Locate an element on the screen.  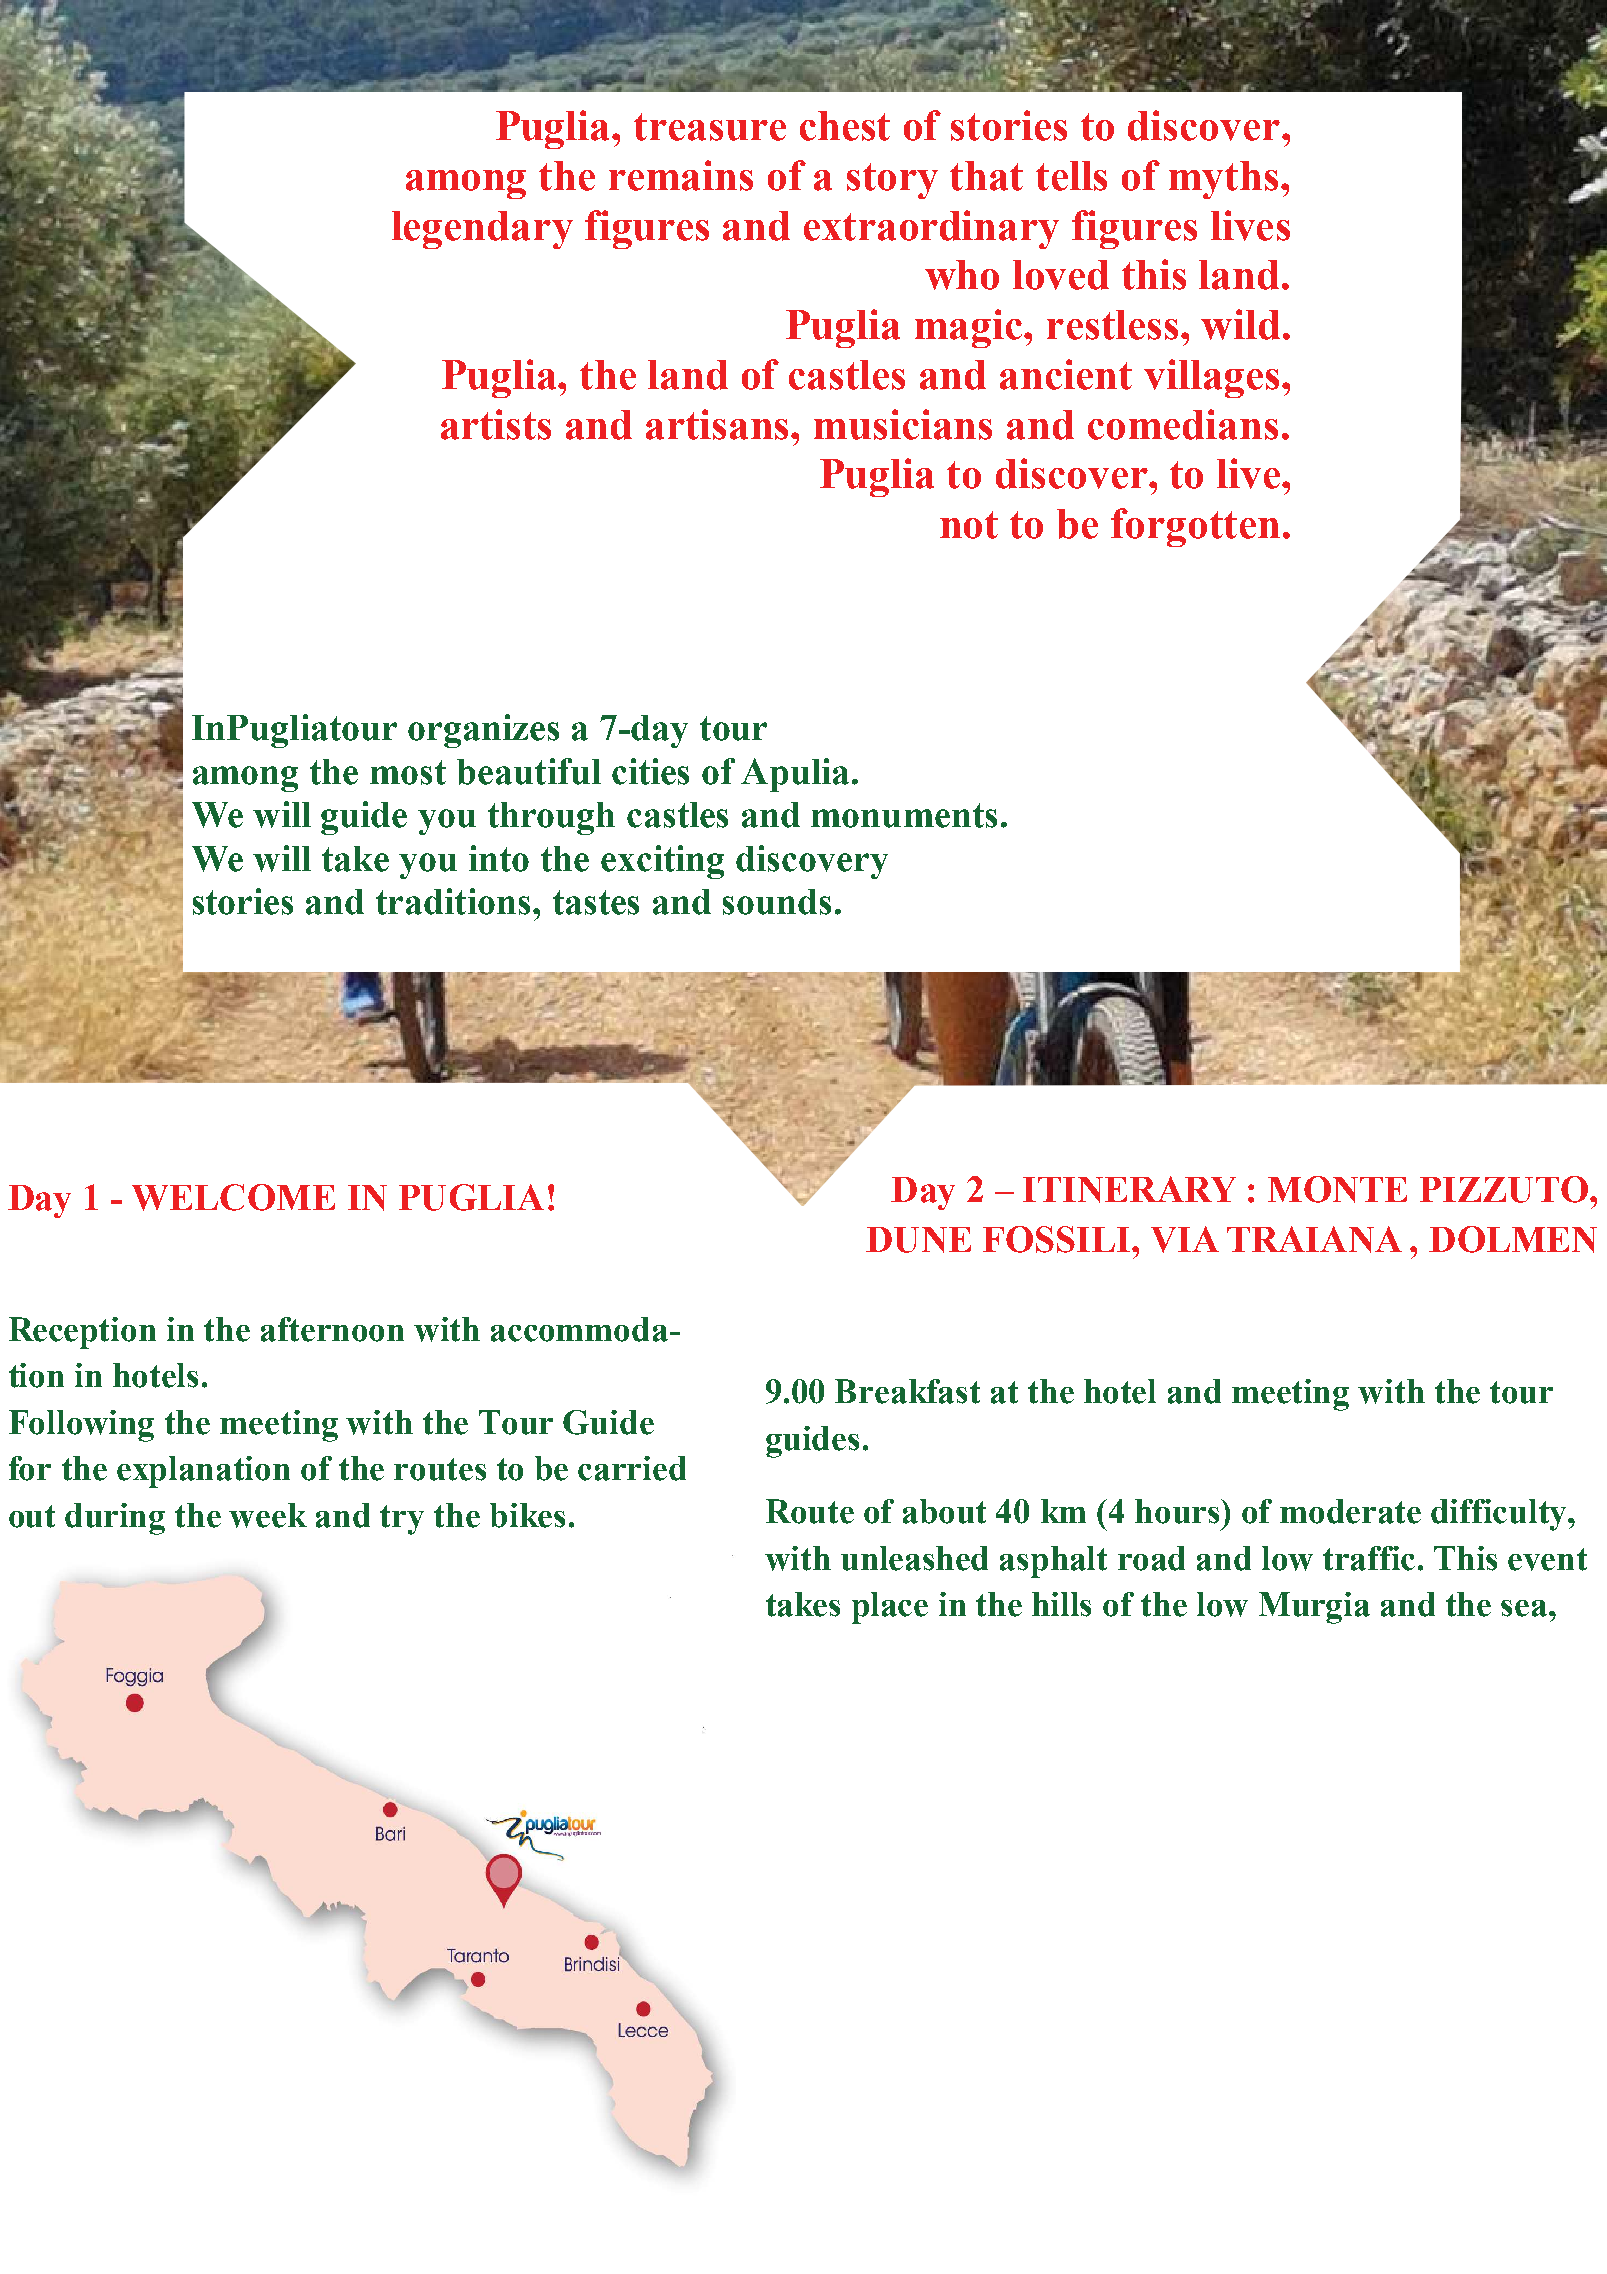
DUNE is located at coordinates (918, 1240).
